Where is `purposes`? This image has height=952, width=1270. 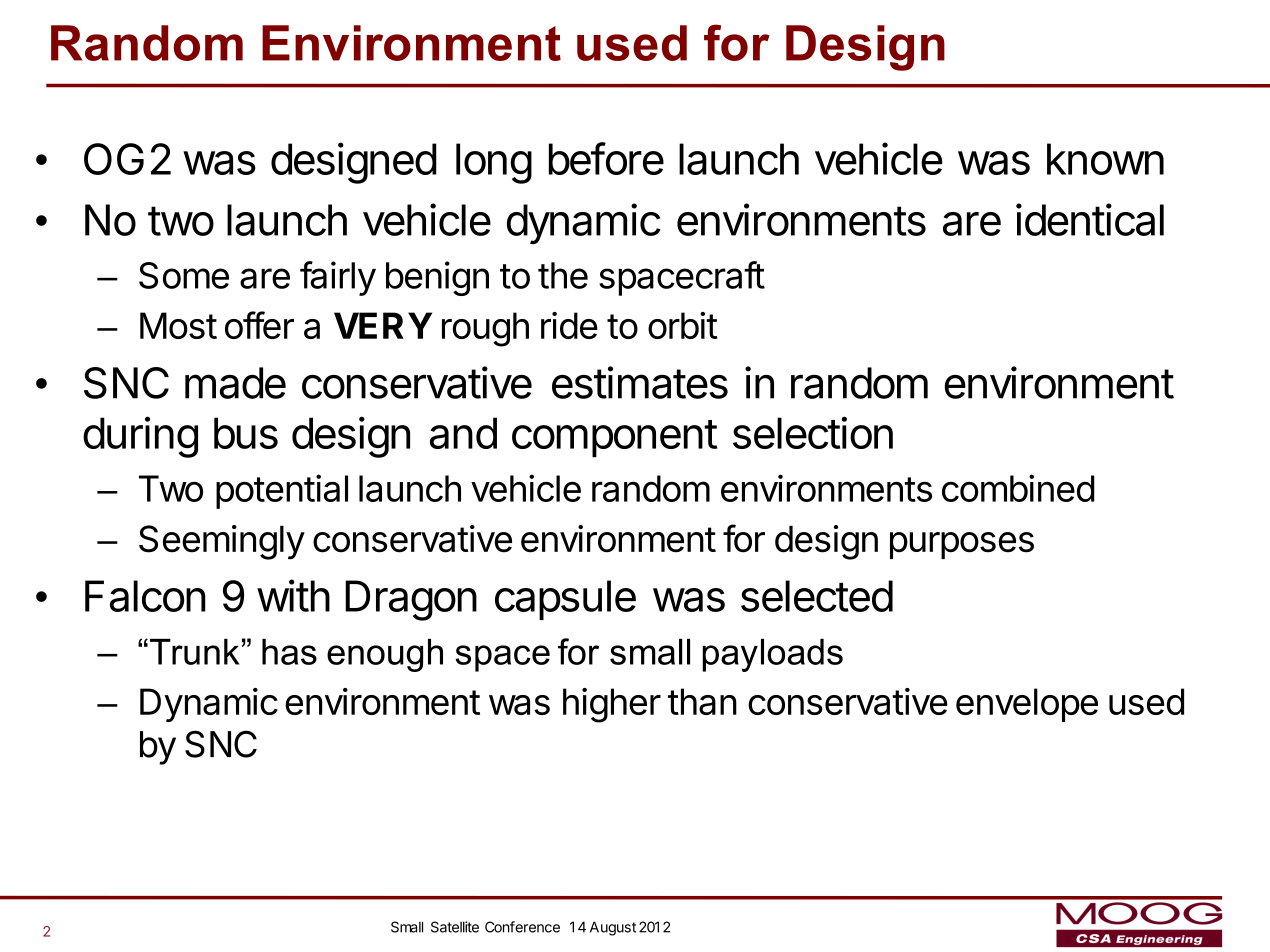
purposes is located at coordinates (962, 545).
